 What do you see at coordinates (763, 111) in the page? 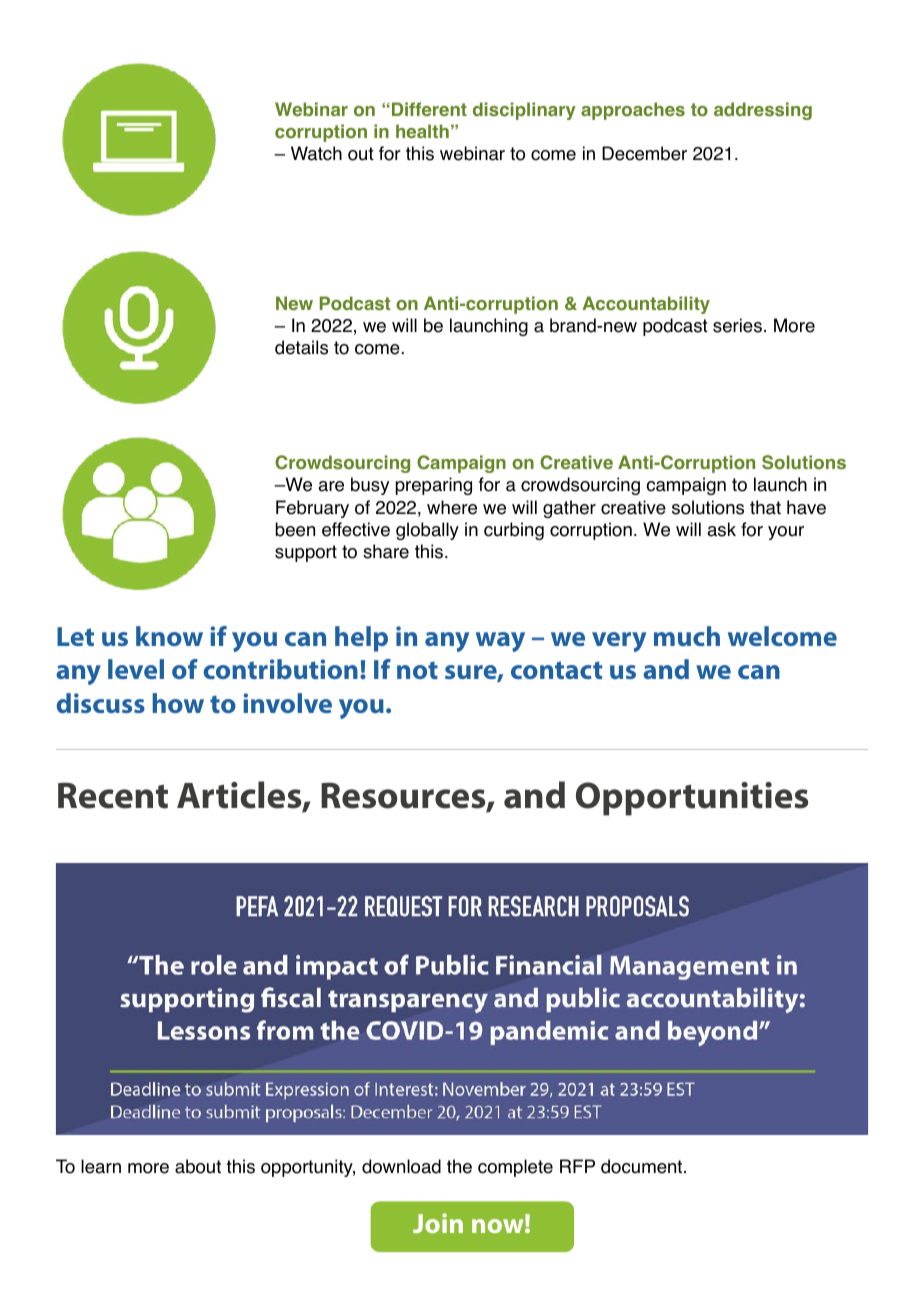
I see `addressing` at bounding box center [763, 111].
